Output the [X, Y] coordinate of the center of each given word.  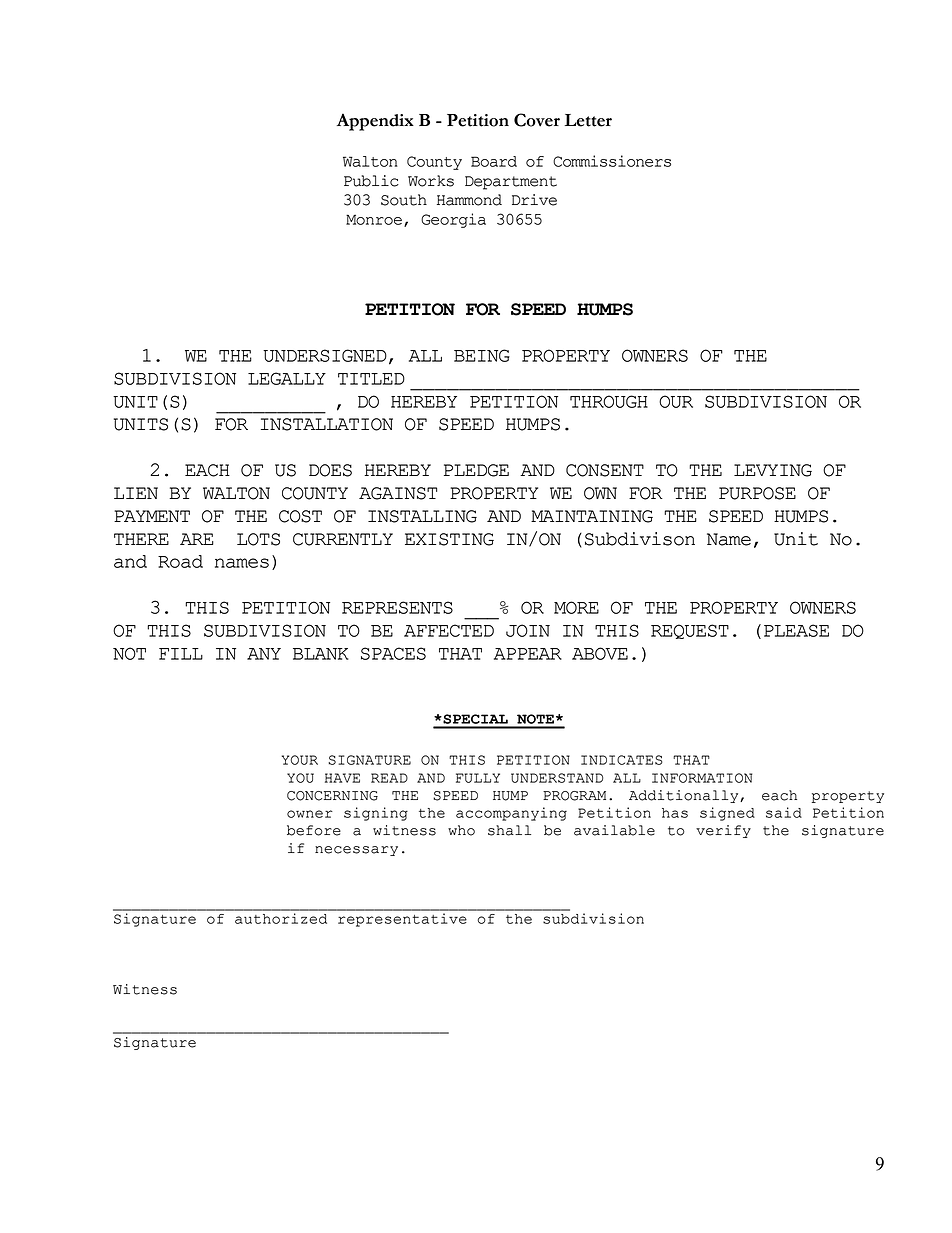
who [461, 830]
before [314, 830]
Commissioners [612, 161]
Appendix [375, 122]
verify [723, 831]
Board [494, 161]
